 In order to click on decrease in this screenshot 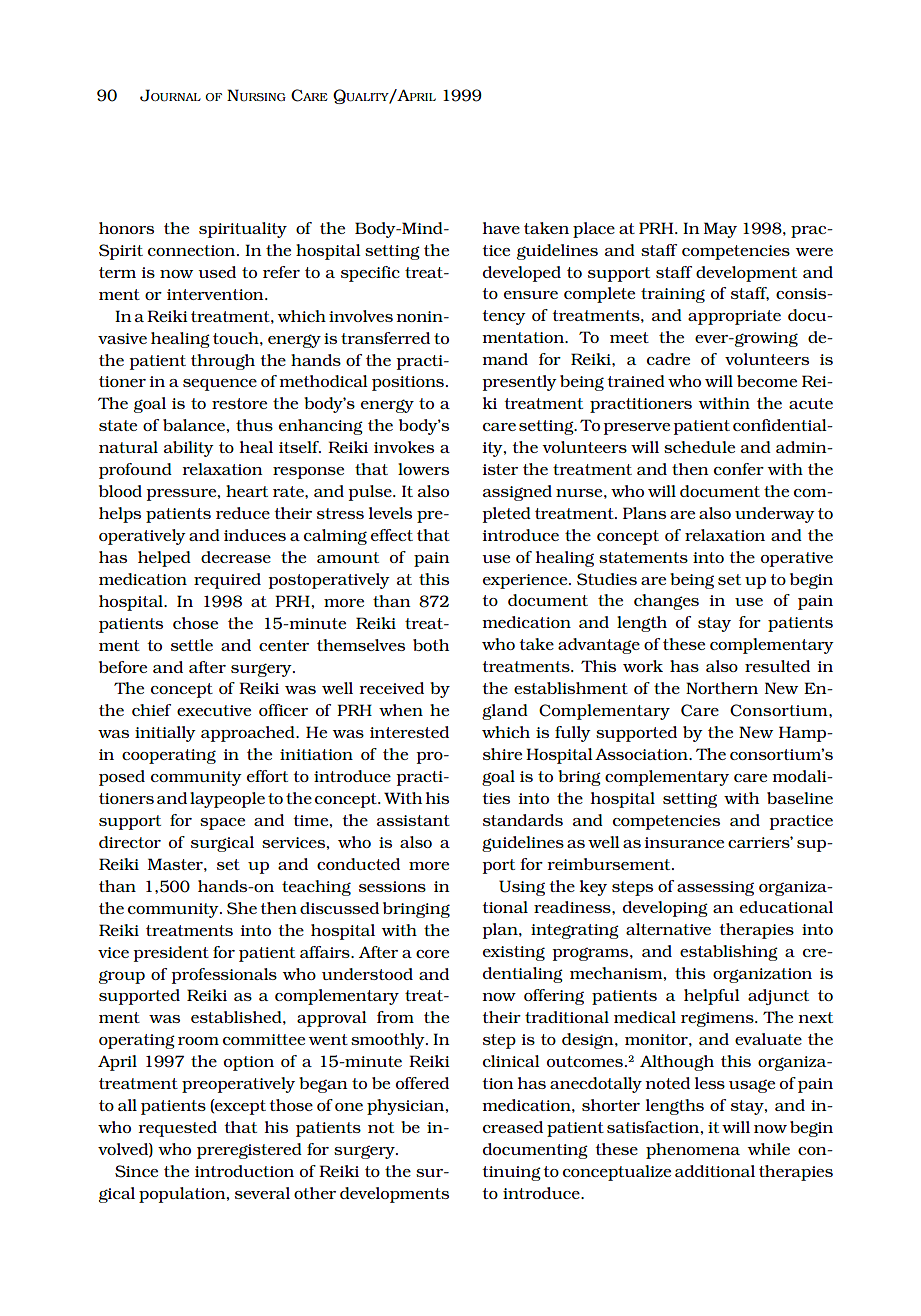, I will do `click(236, 557)`.
